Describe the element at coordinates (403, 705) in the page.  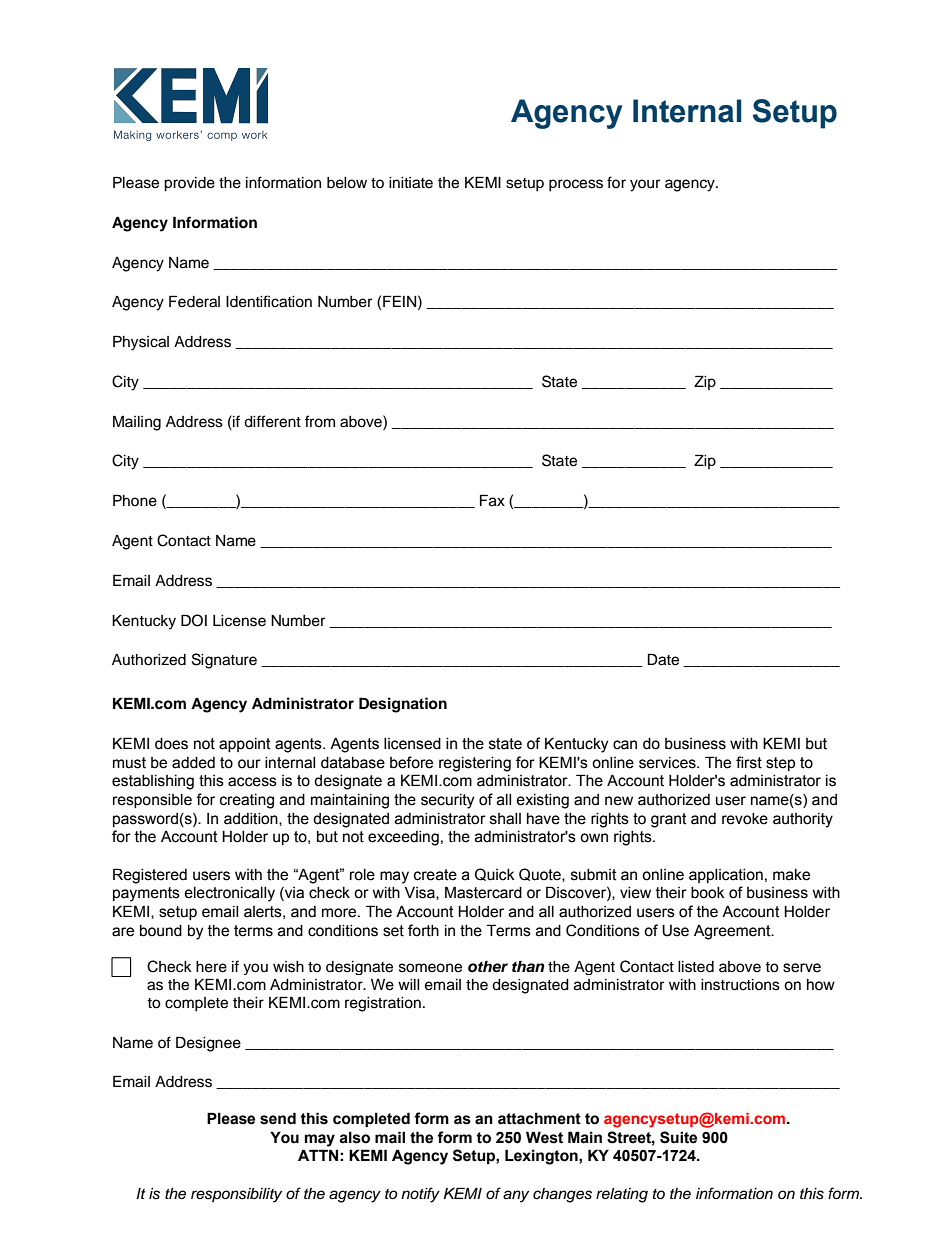
I see `Designation` at that location.
